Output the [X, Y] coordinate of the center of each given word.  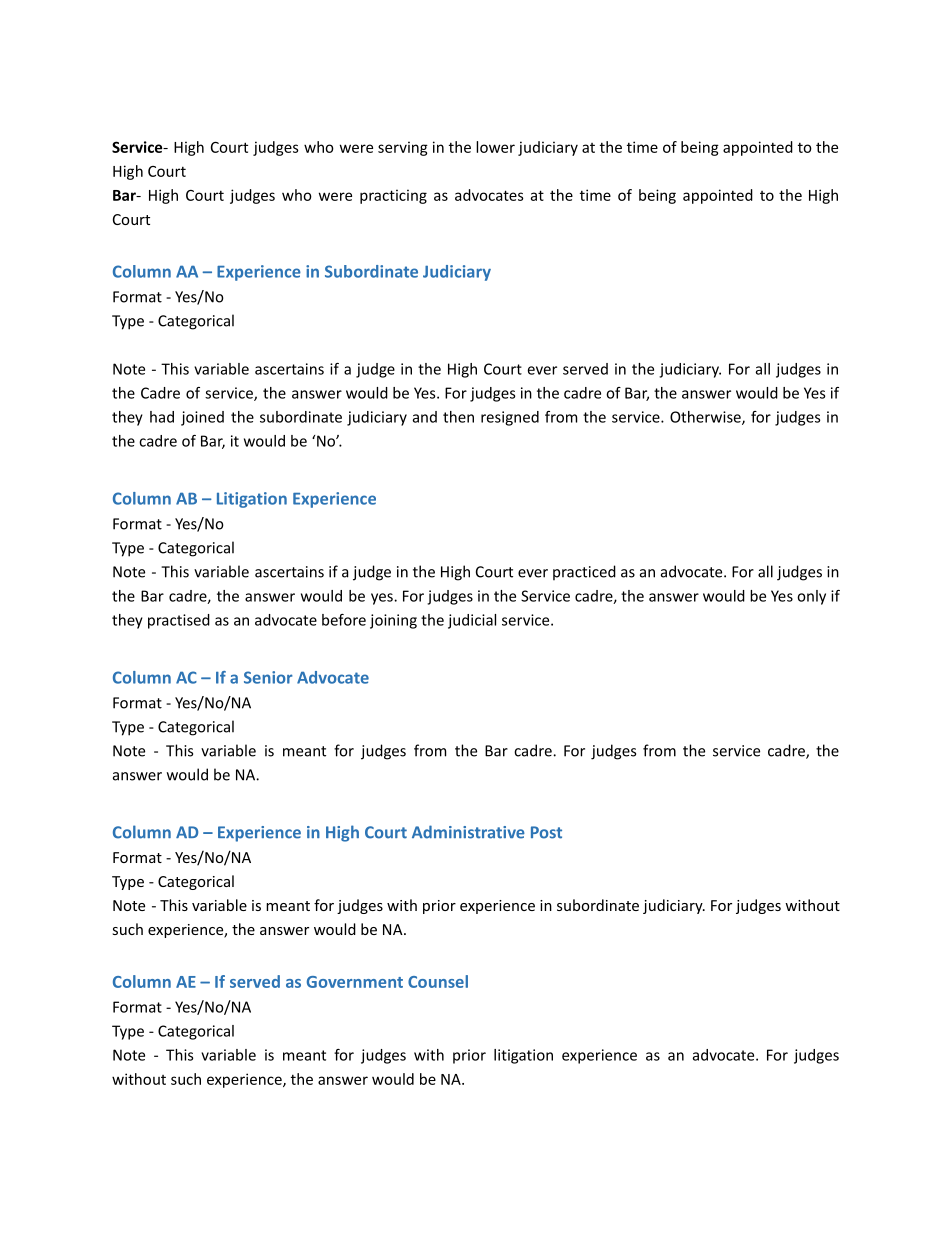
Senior [268, 677]
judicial [472, 621]
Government [355, 982]
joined [202, 418]
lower [495, 147]
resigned [510, 418]
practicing [393, 196]
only [811, 597]
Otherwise [706, 418]
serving [403, 148]
